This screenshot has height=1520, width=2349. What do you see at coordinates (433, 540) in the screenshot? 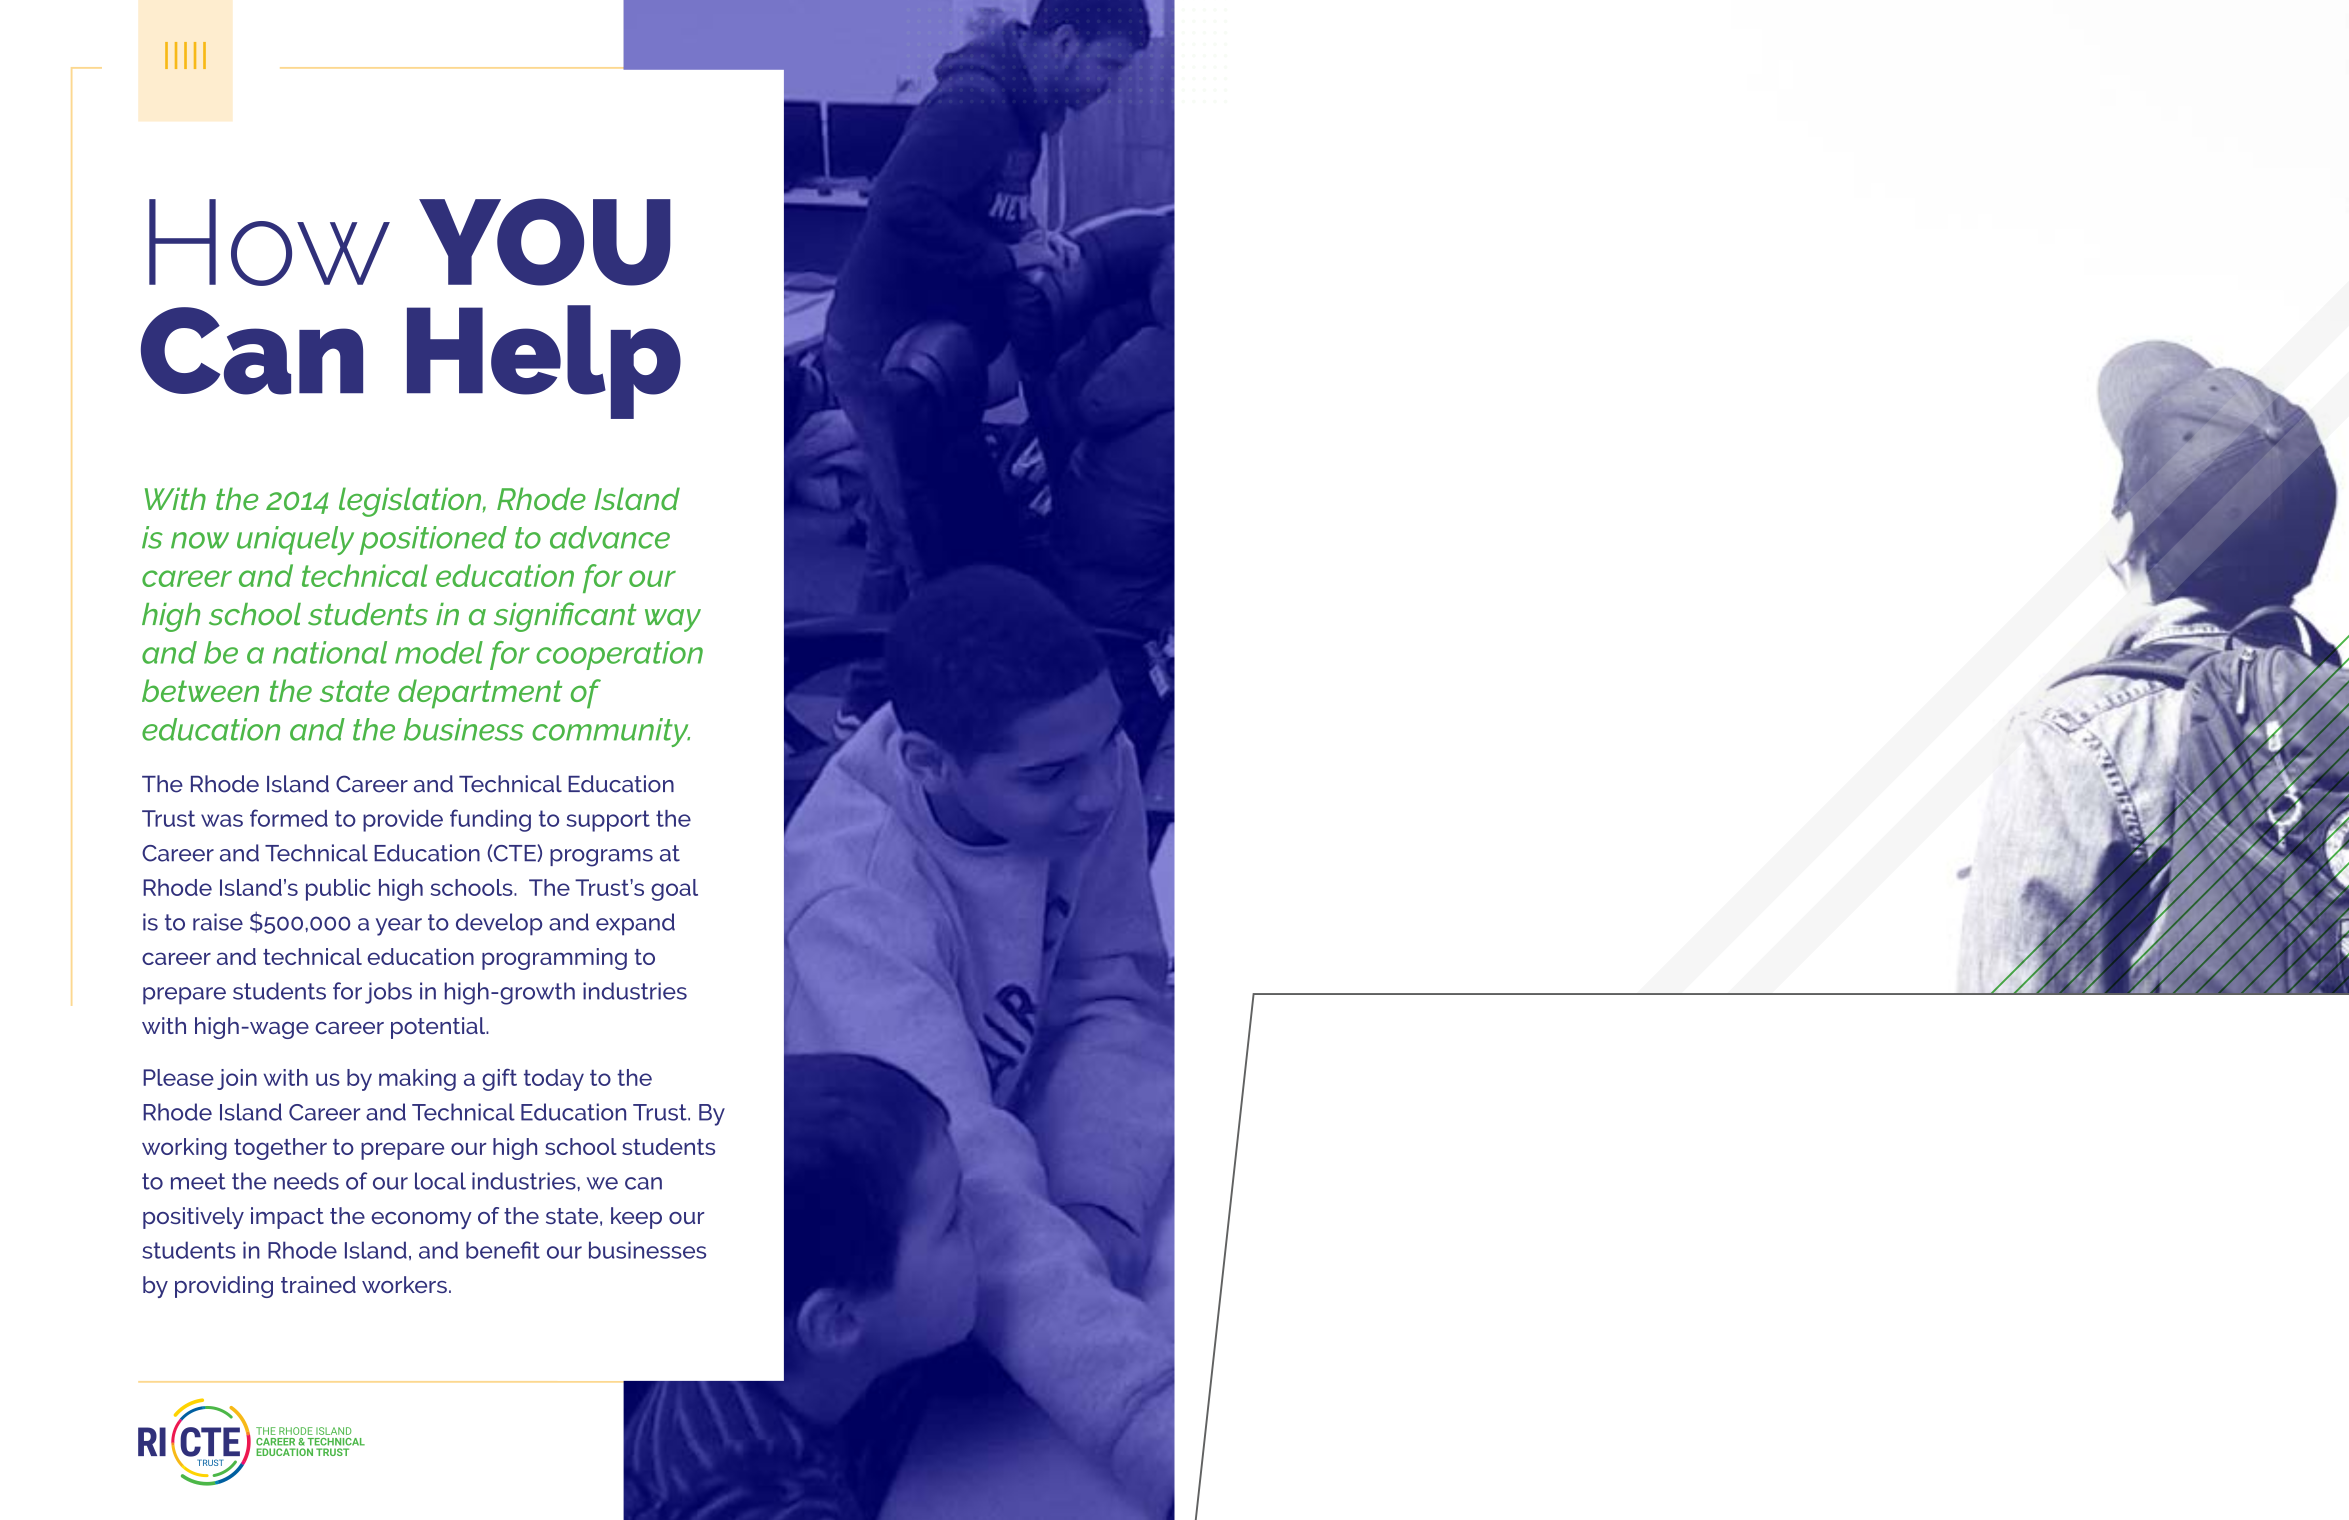
I see `positioned` at bounding box center [433, 540].
